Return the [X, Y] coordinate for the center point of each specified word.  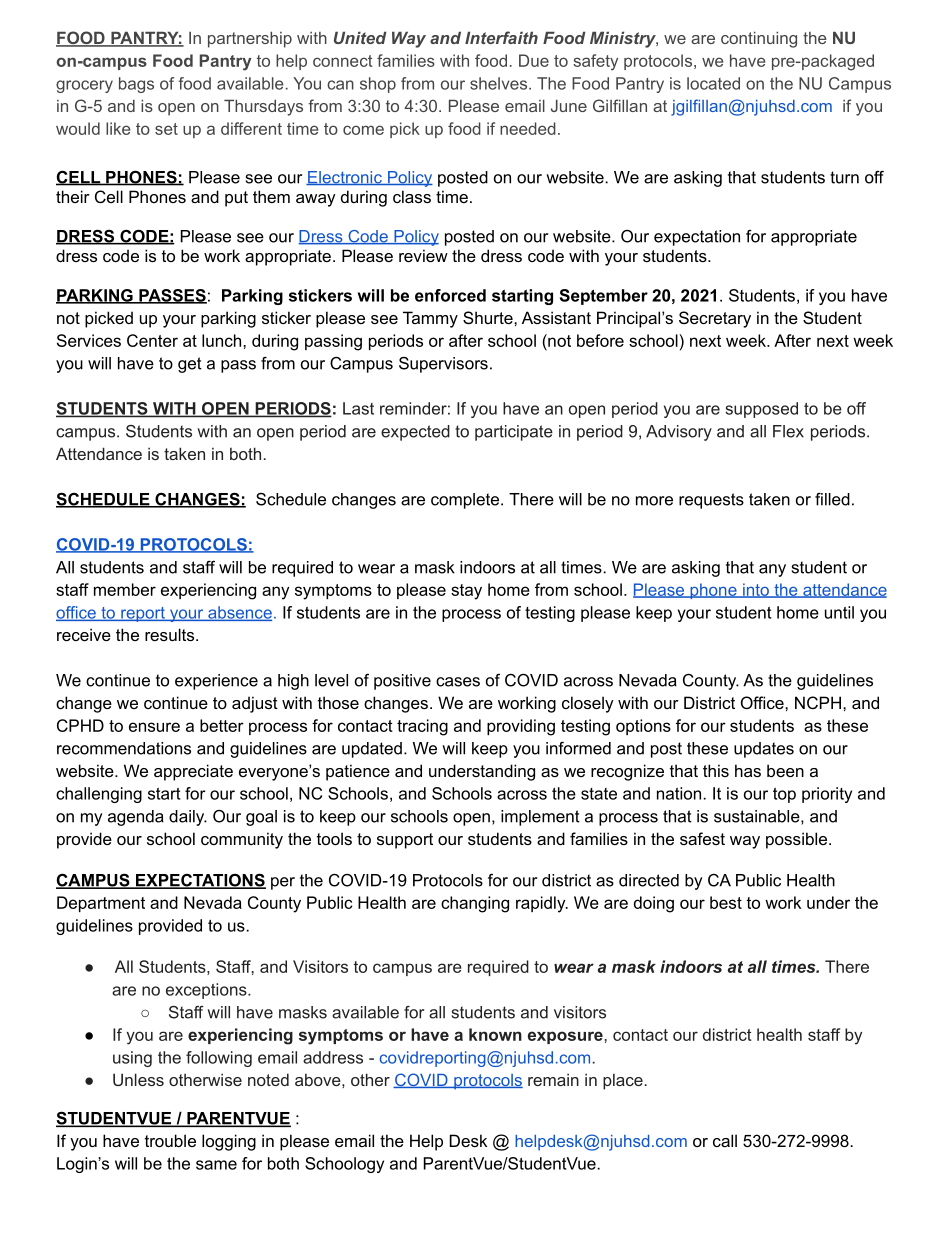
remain [553, 1079]
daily [188, 818]
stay [466, 592]
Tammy [430, 319]
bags [136, 85]
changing [475, 904]
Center [152, 340]
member [125, 589]
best [726, 902]
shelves [500, 83]
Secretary [715, 319]
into [756, 590]
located [713, 83]
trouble [170, 1140]
